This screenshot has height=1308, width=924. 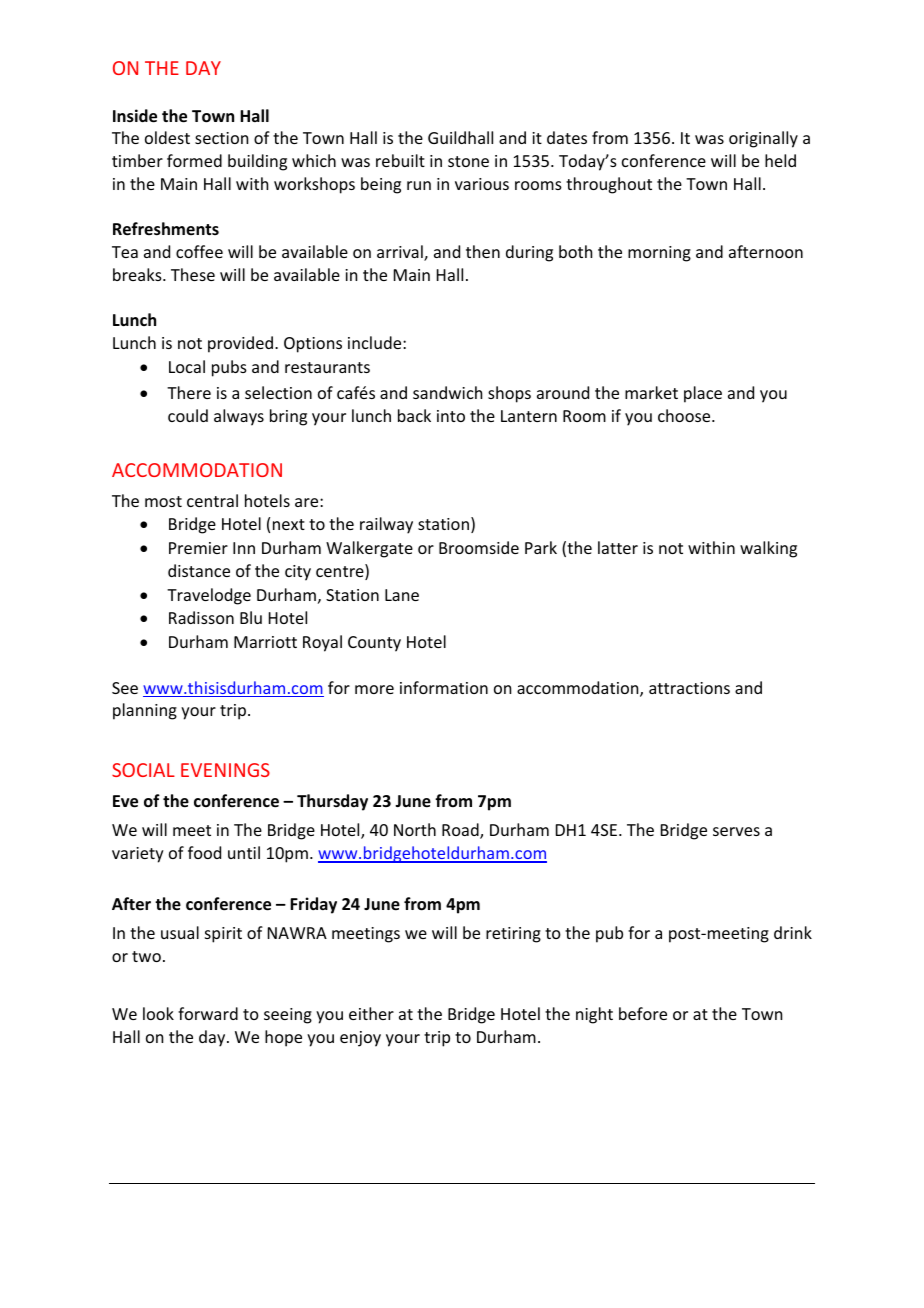 I want to click on forward, so click(x=208, y=1013).
